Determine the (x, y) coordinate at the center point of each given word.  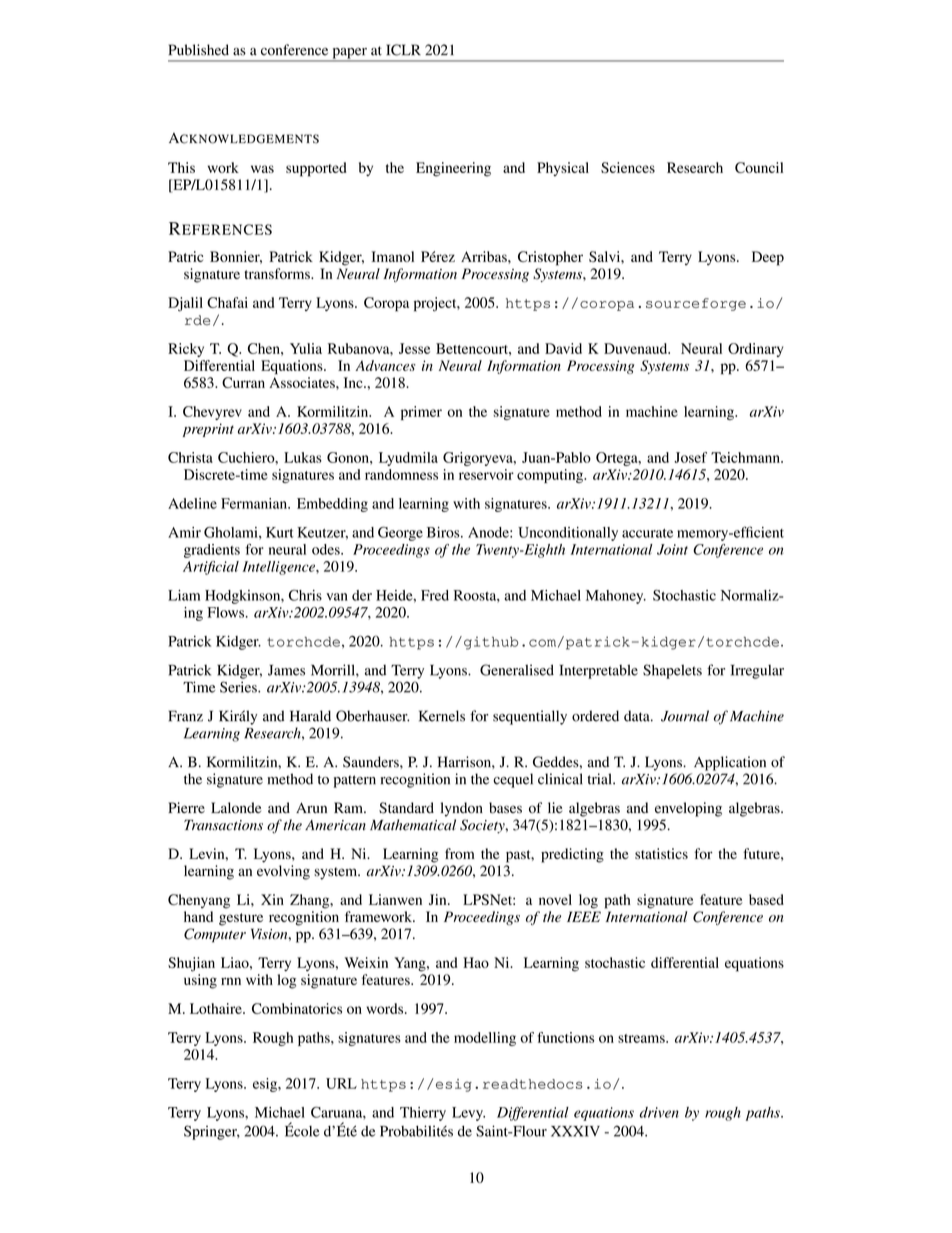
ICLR (403, 50)
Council (759, 167)
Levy (468, 1114)
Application (730, 763)
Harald (310, 716)
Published (199, 50)
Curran (243, 382)
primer (421, 413)
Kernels (442, 716)
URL (341, 1083)
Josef (690, 457)
